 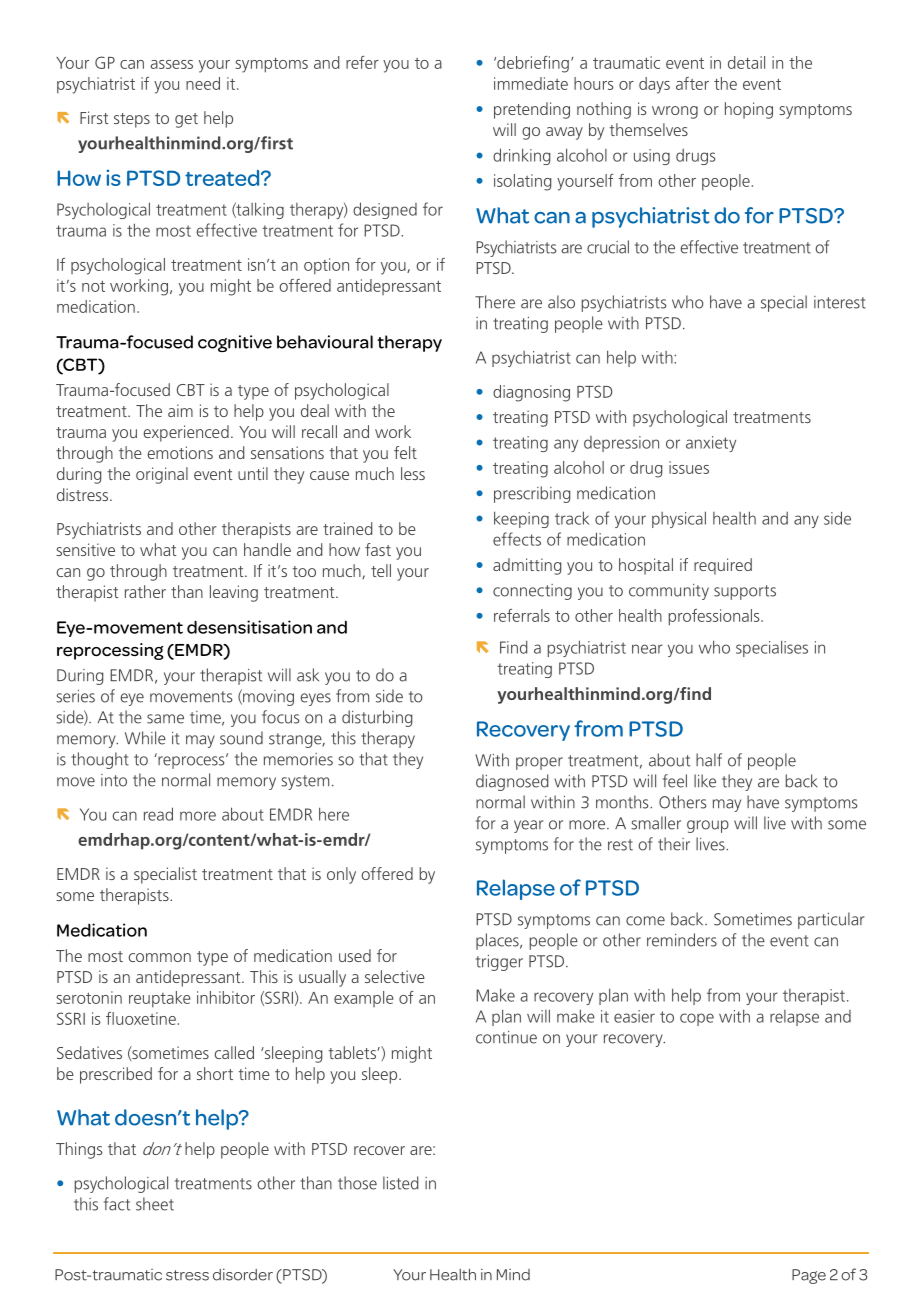 What do you see at coordinates (180, 410) in the screenshot?
I see `aim` at bounding box center [180, 410].
